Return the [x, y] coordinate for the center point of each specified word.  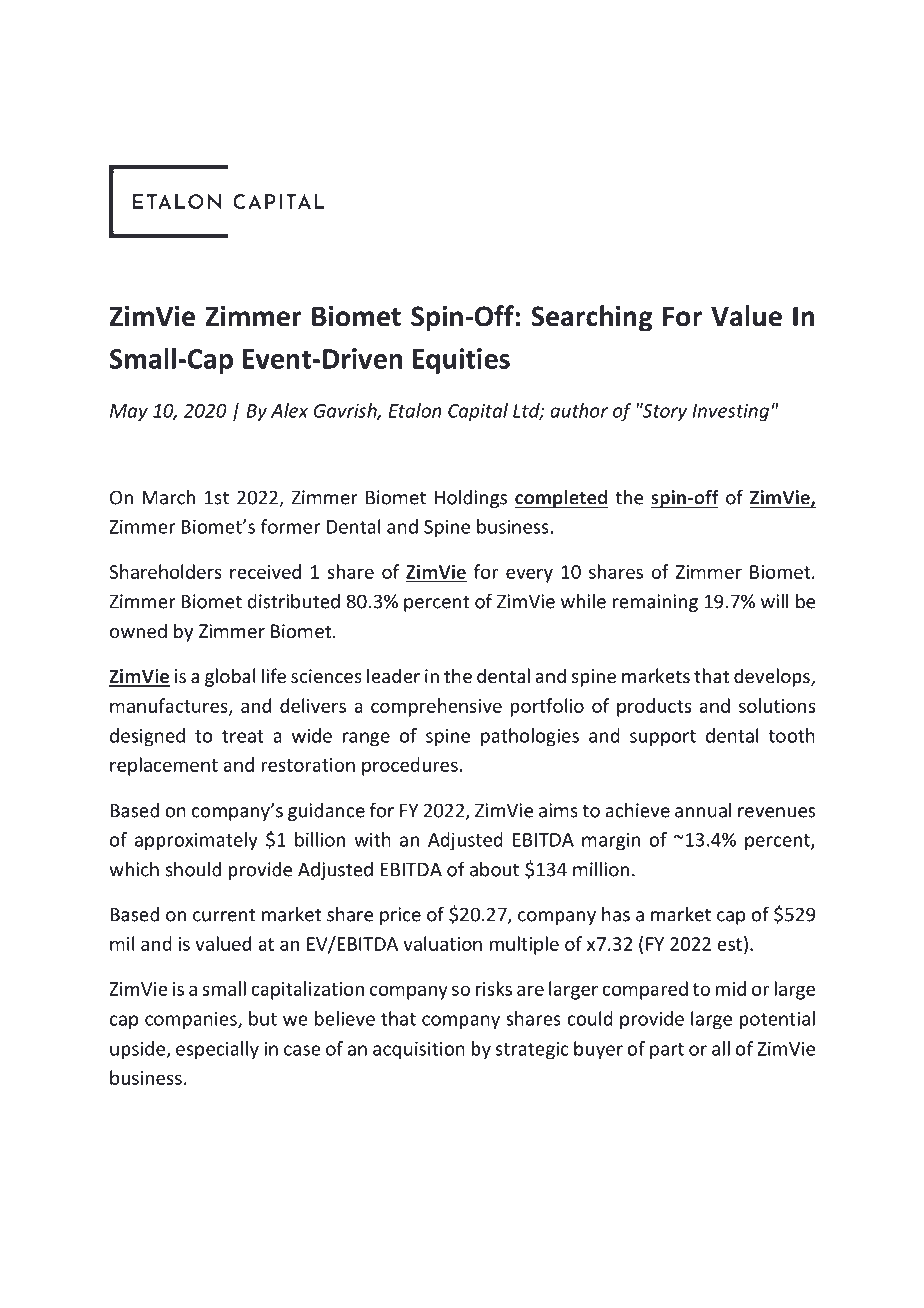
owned [138, 630]
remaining [655, 603]
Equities [461, 361]
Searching [592, 318]
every [529, 575]
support [663, 738]
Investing [730, 412]
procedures [410, 766]
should [193, 869]
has [616, 914]
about [494, 869]
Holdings [471, 499]
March [168, 497]
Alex [289, 410]
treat [243, 736]
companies [192, 1020]
